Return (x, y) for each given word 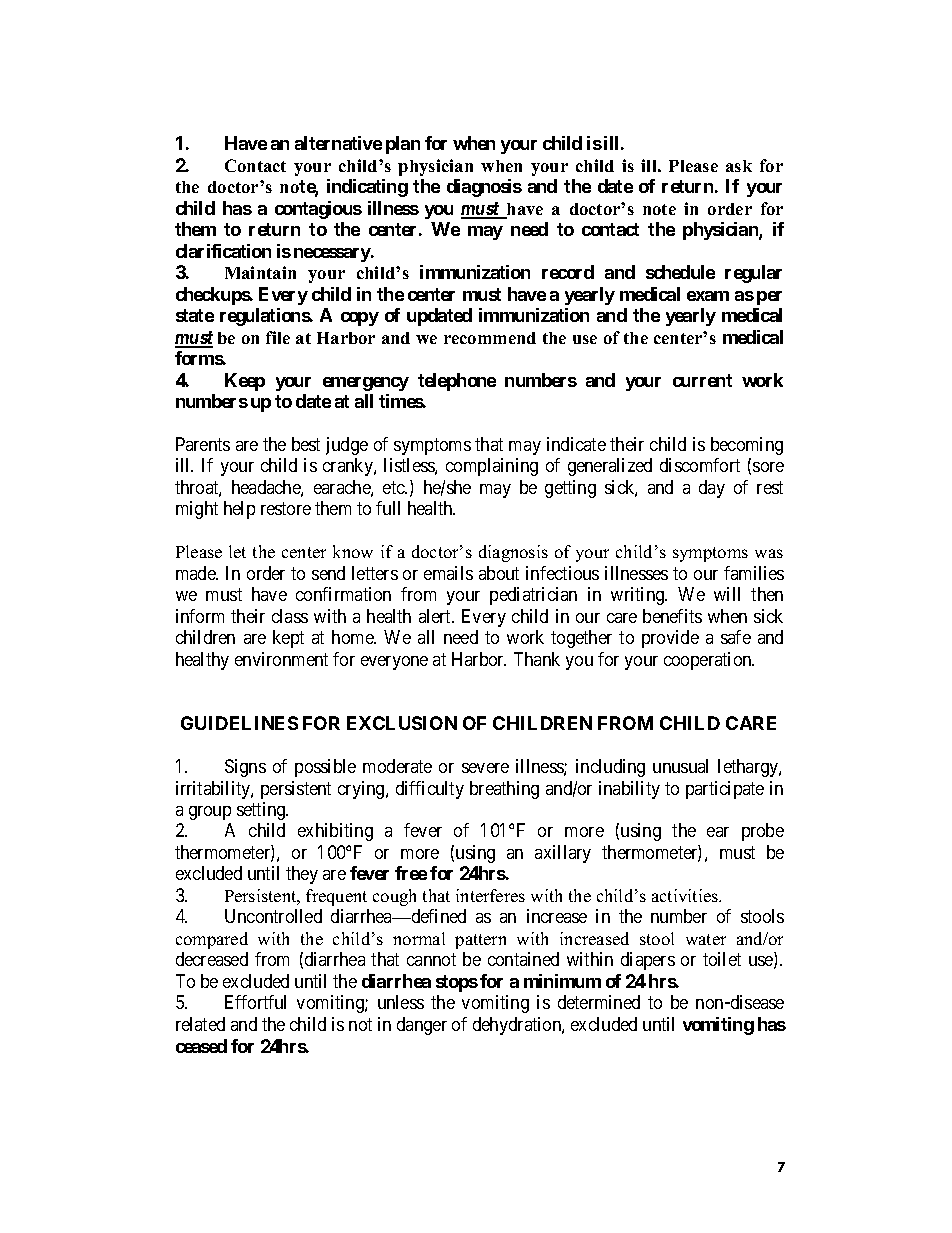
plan (403, 145)
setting (262, 811)
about (499, 573)
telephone (457, 382)
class (290, 616)
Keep (245, 382)
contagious (318, 210)
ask (739, 166)
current (702, 380)
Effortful (255, 1002)
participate (725, 790)
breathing (504, 790)
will (727, 594)
